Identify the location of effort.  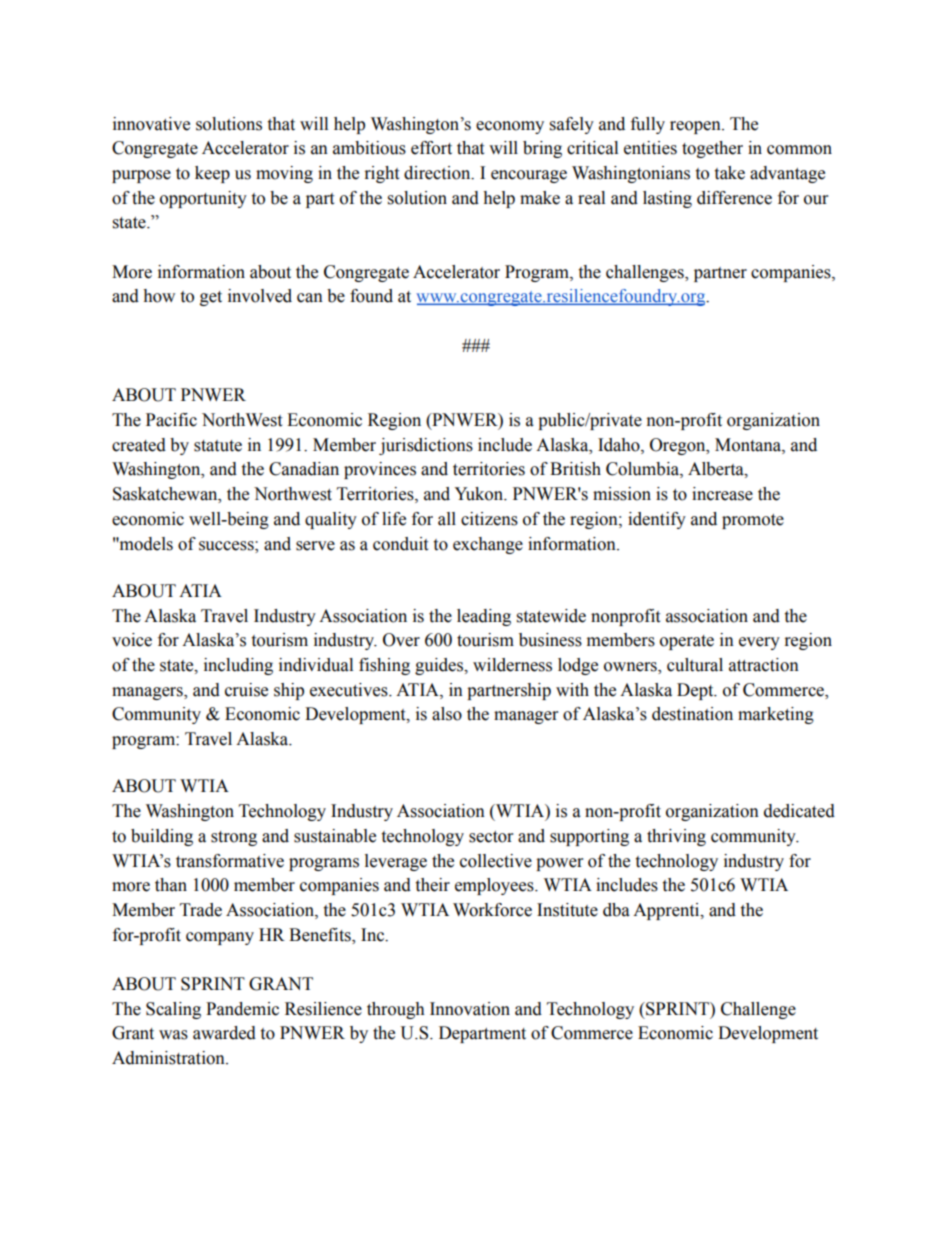
(431, 148).
